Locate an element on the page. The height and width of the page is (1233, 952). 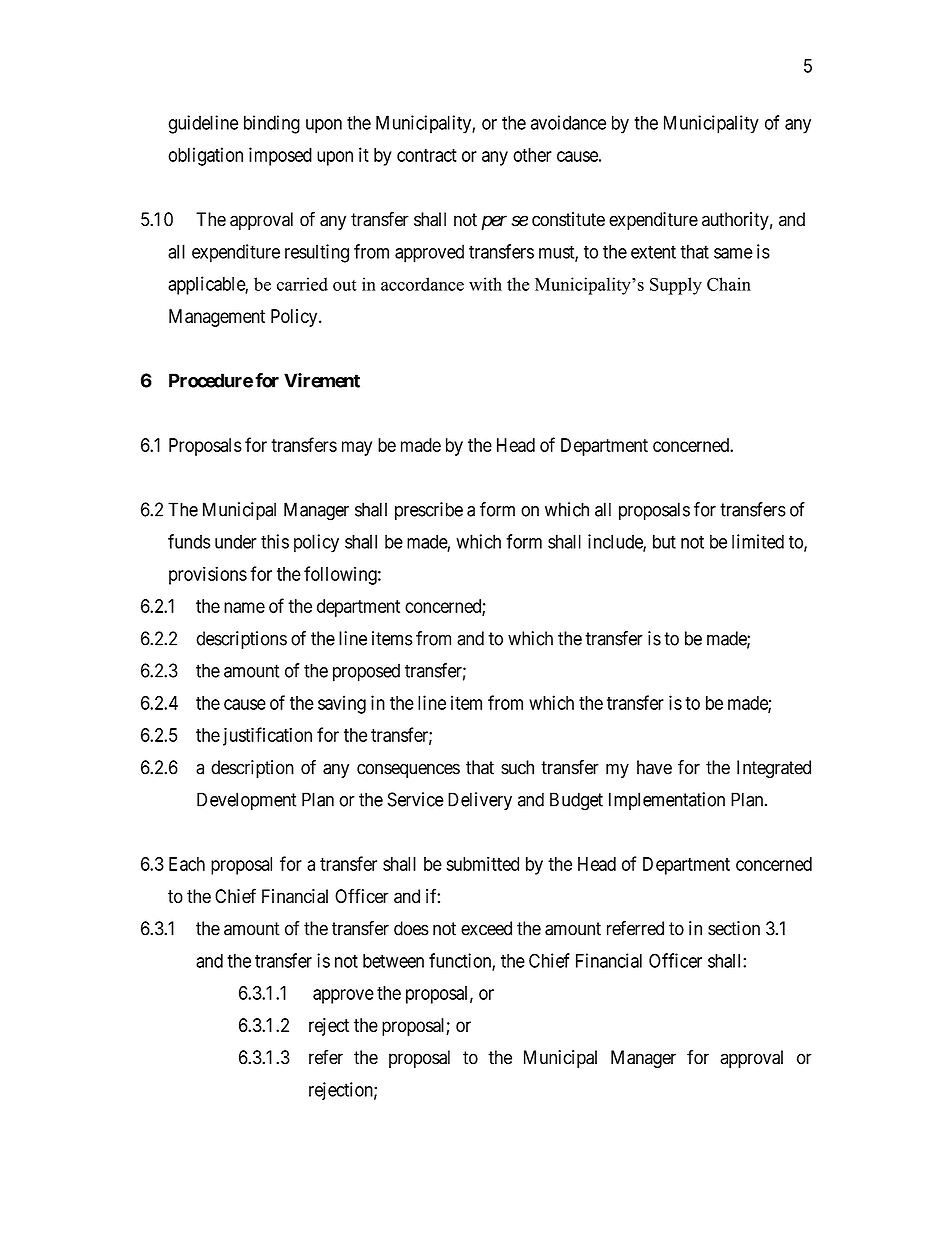
other is located at coordinates (532, 155).
